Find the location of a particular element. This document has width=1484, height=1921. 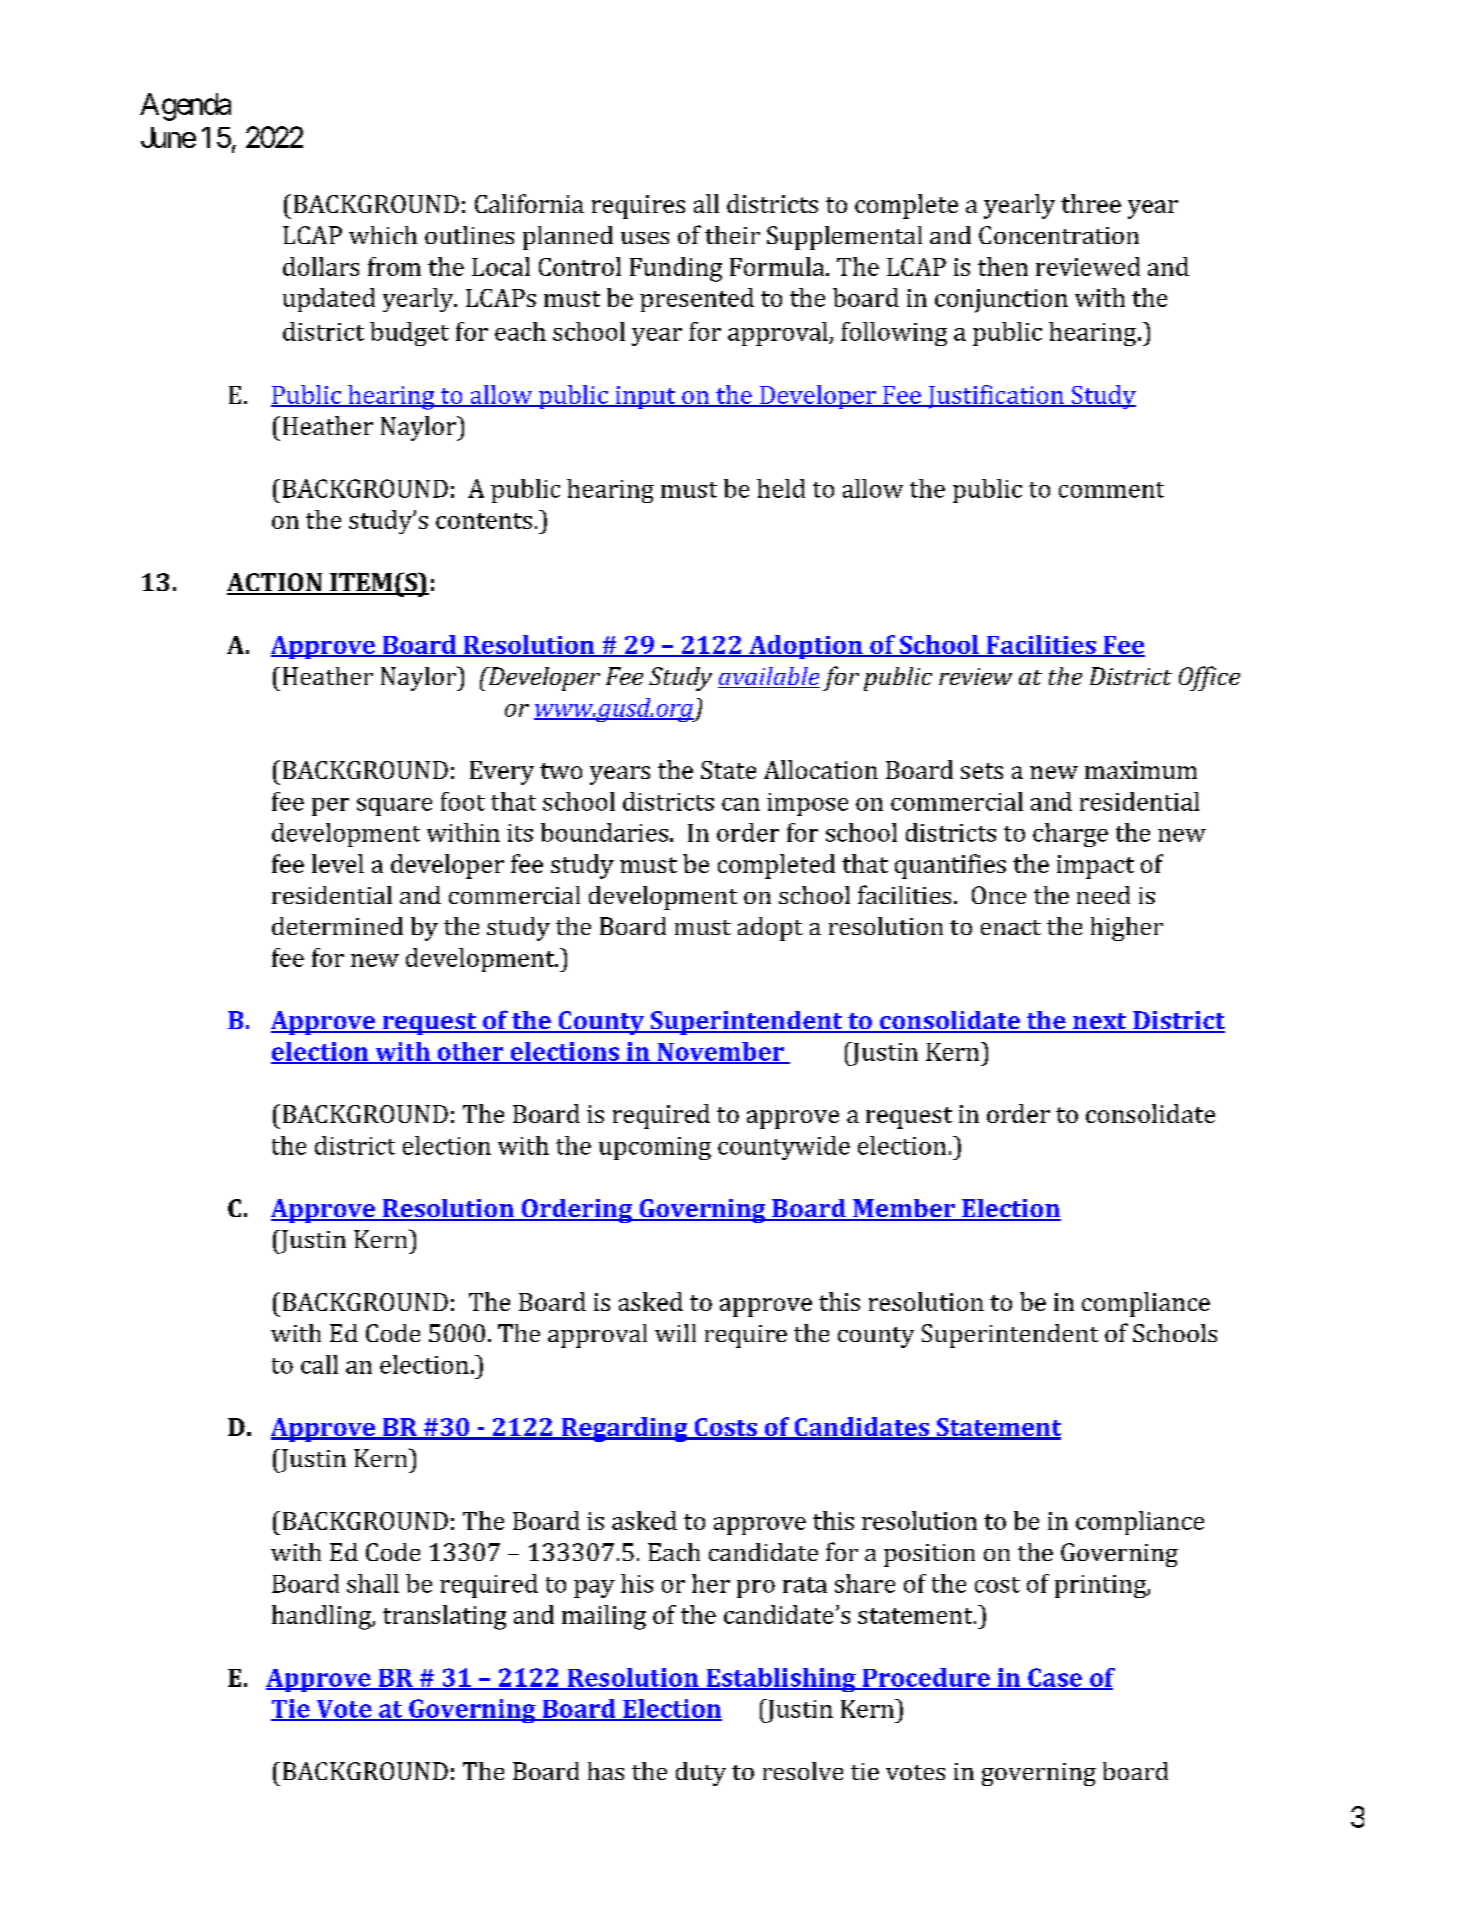

higher is located at coordinates (1127, 929).
